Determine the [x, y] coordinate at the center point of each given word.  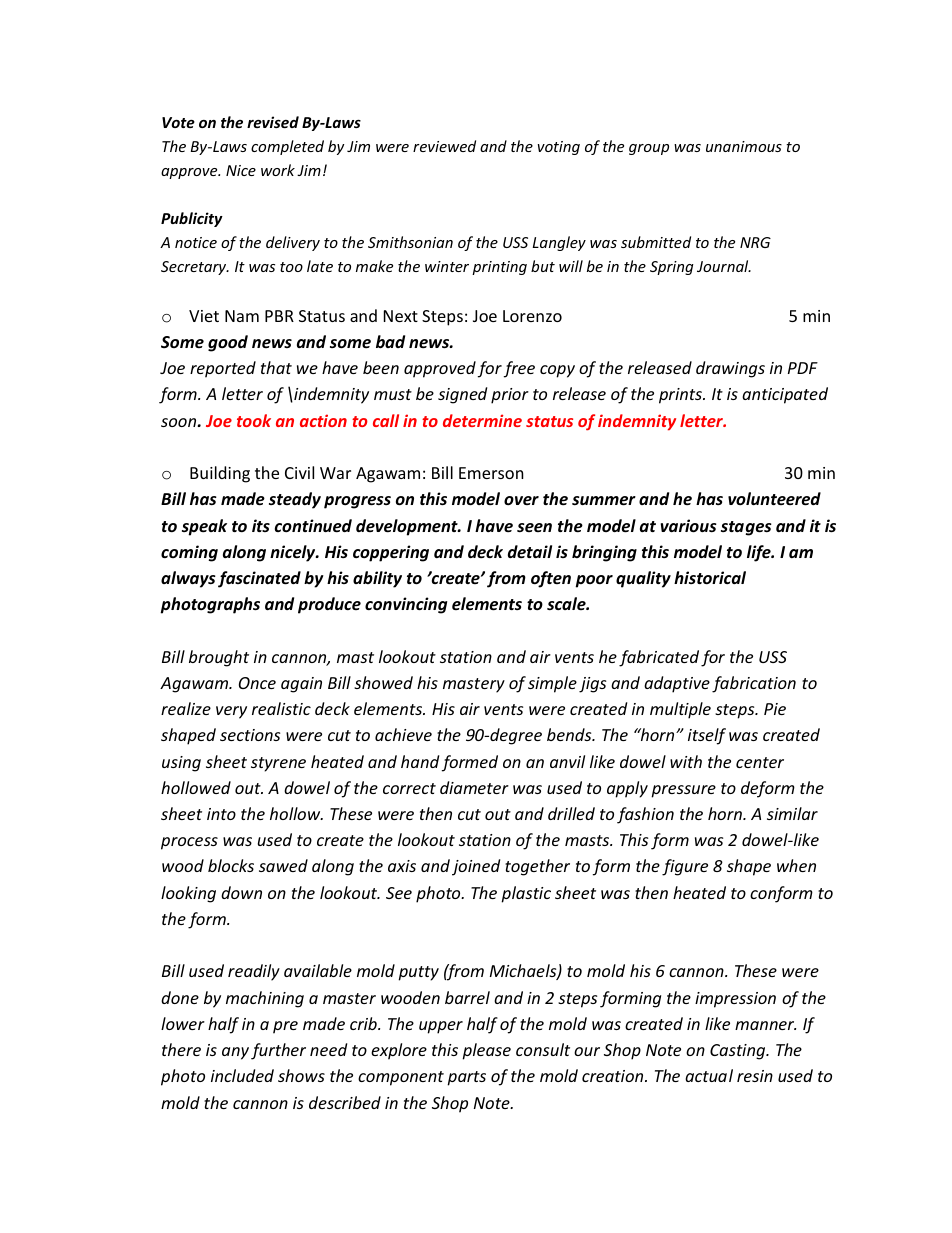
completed [287, 147]
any [235, 1053]
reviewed [444, 146]
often [551, 579]
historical [710, 577]
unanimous [744, 146]
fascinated [259, 579]
